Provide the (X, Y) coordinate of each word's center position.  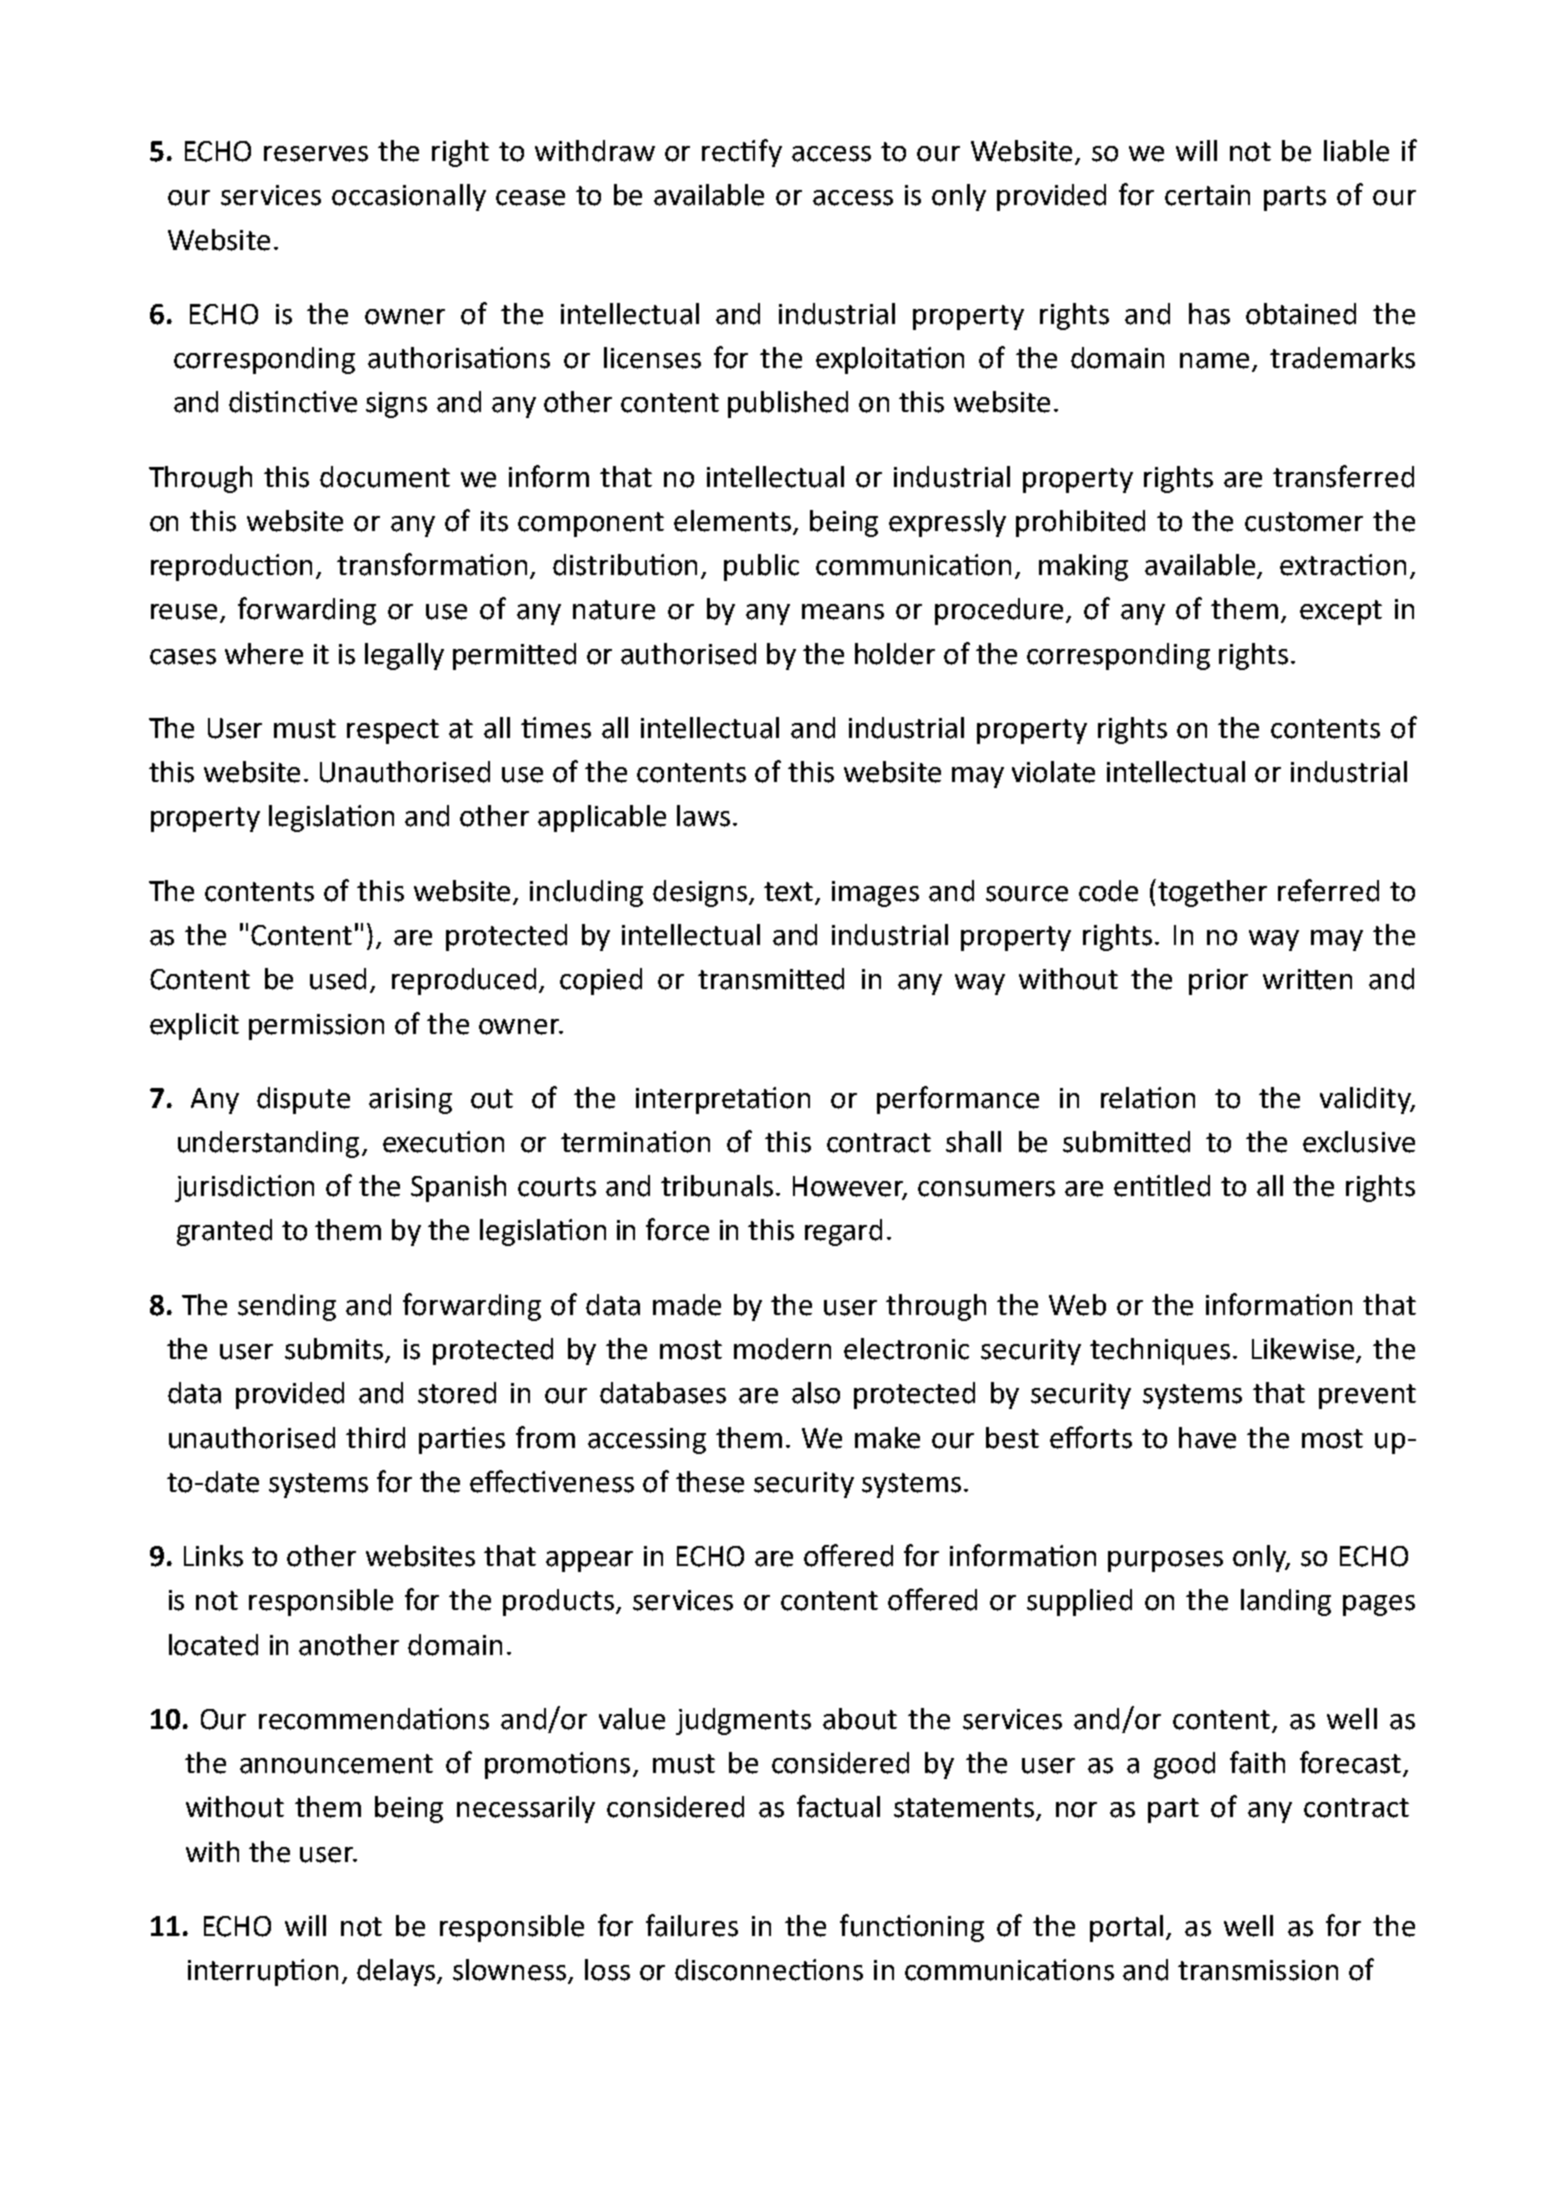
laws (703, 816)
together (1212, 893)
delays (397, 1972)
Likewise (1304, 1350)
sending (287, 1307)
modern (782, 1349)
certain (1207, 195)
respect (393, 731)
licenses (652, 358)
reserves (316, 154)
